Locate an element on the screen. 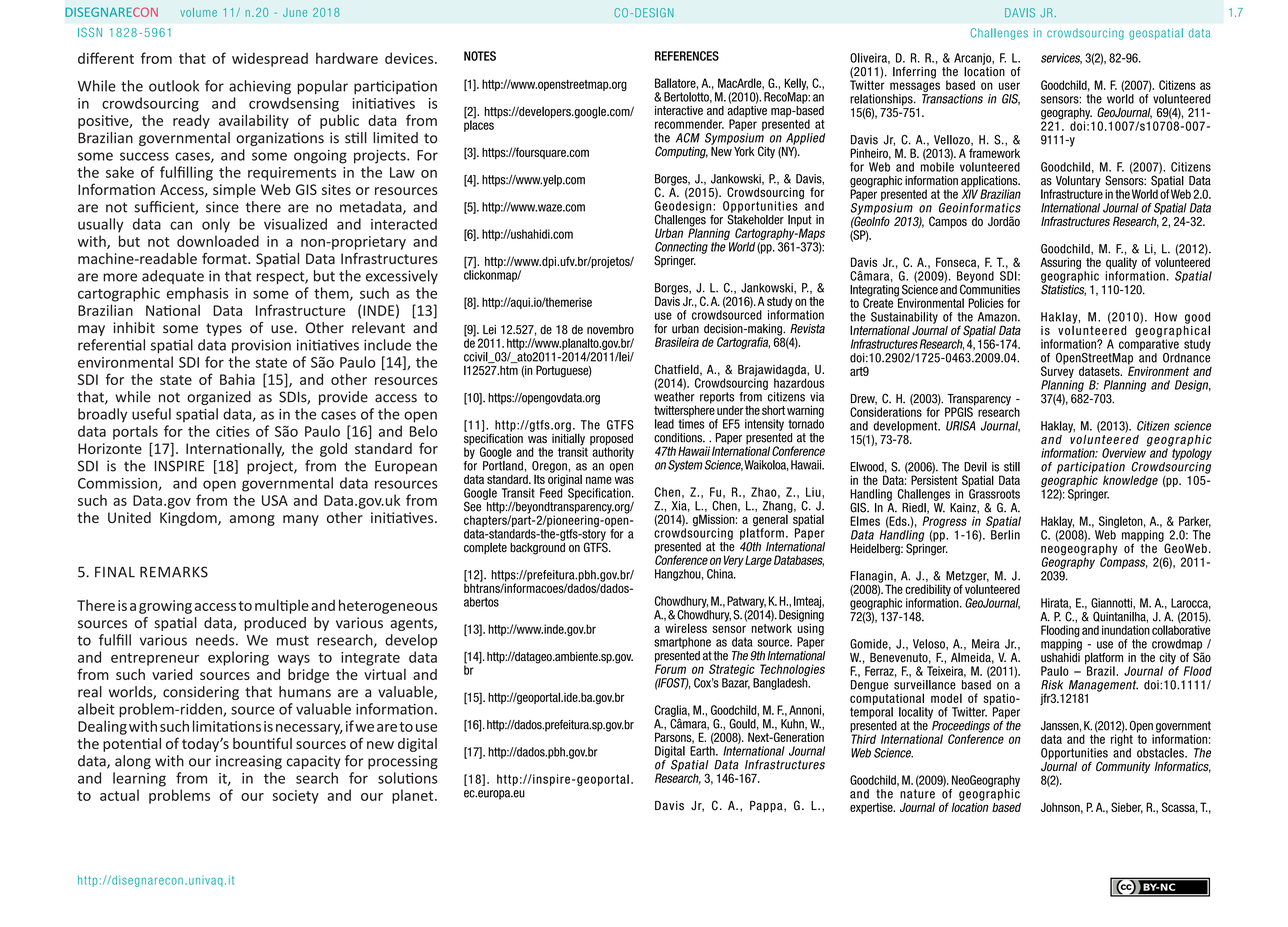 The image size is (1288, 927). Earth is located at coordinates (703, 751).
